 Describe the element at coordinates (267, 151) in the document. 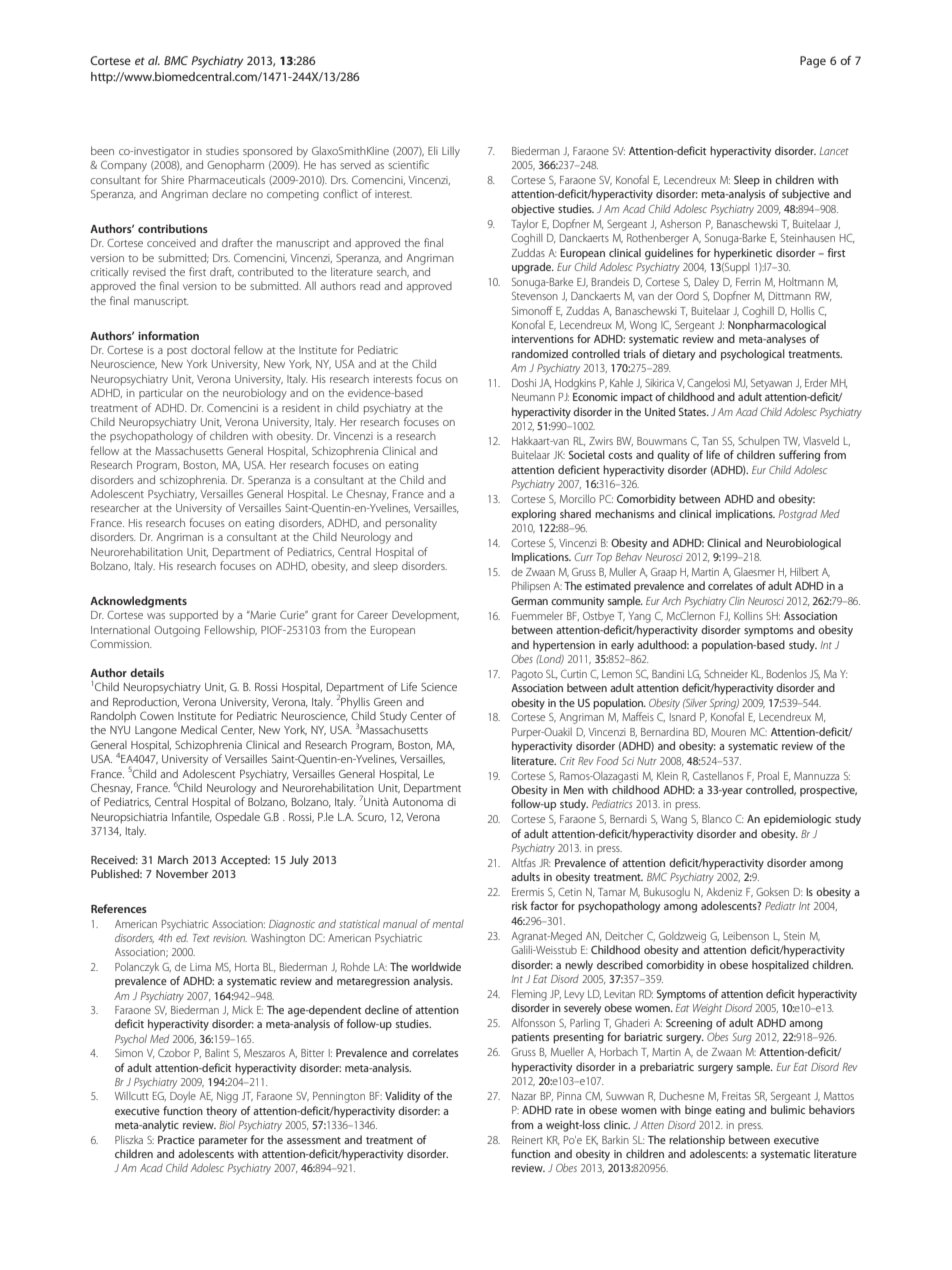

I see `sponsored` at that location.
